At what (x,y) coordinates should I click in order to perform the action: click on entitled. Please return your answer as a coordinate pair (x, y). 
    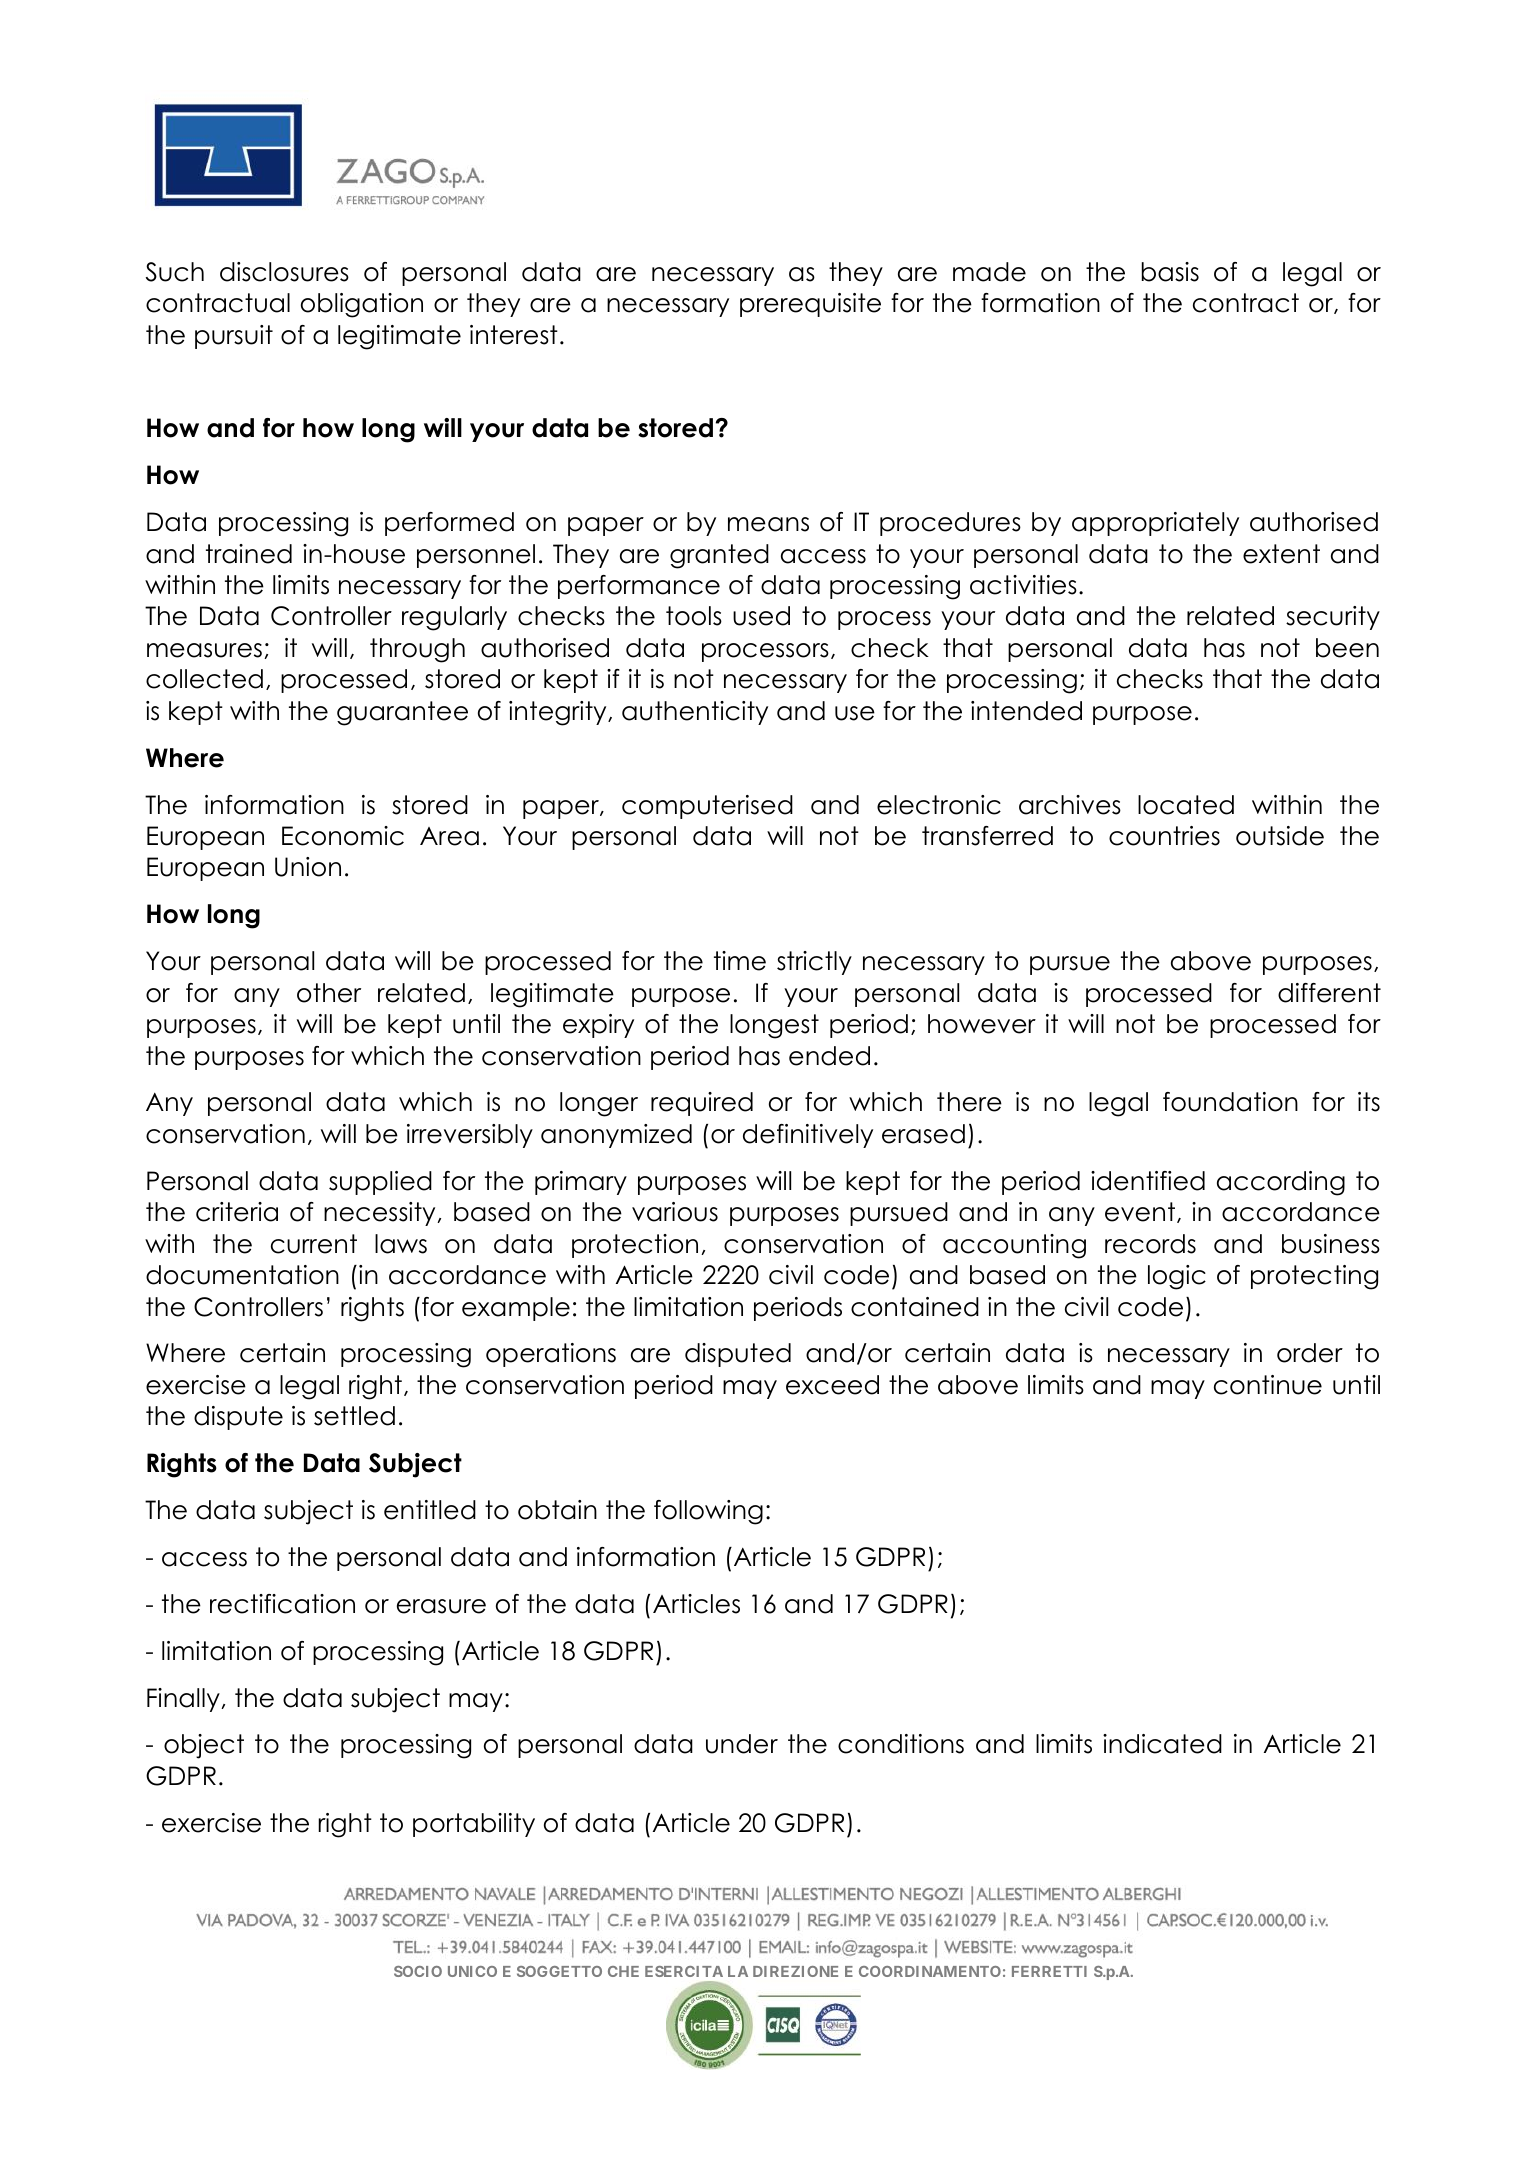
    Looking at the image, I should click on (430, 1510).
